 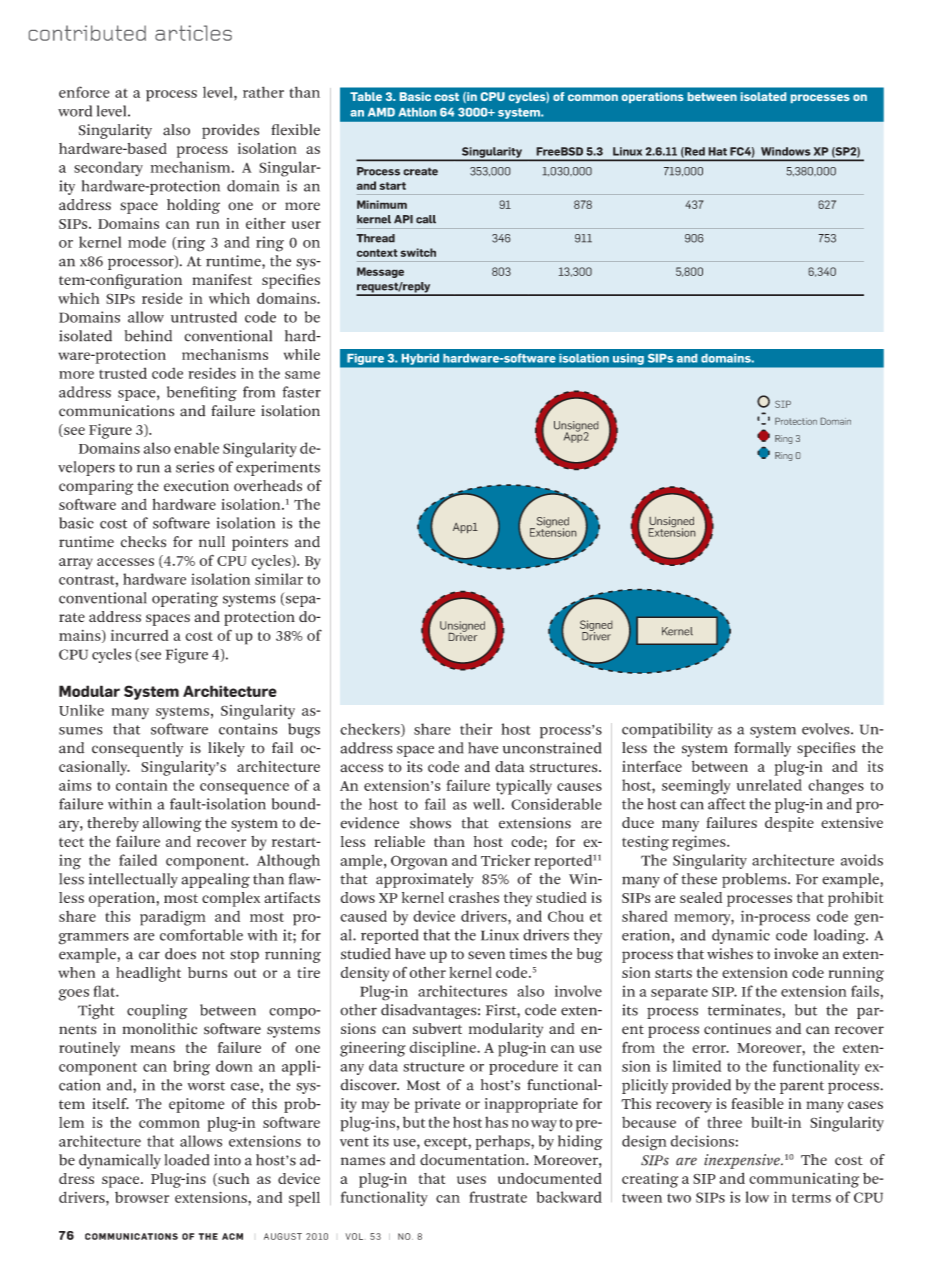 I want to click on consequently, so click(x=137, y=749).
